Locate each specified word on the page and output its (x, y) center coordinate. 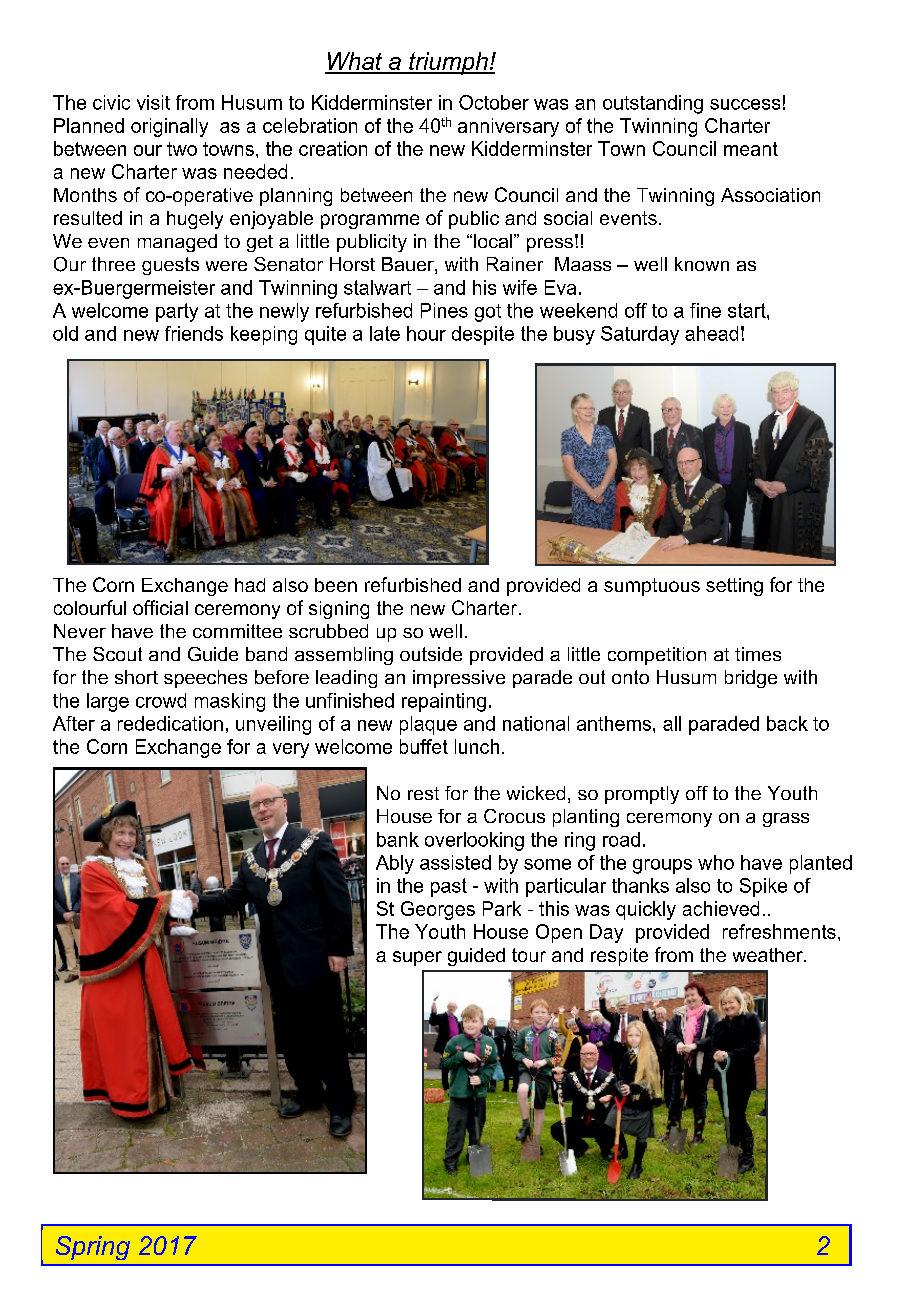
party (177, 312)
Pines (444, 310)
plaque (428, 725)
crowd (161, 700)
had (250, 585)
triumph (448, 63)
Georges (438, 910)
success (745, 104)
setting (734, 587)
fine (705, 310)
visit (153, 102)
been (336, 585)
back (787, 723)
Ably (395, 864)
